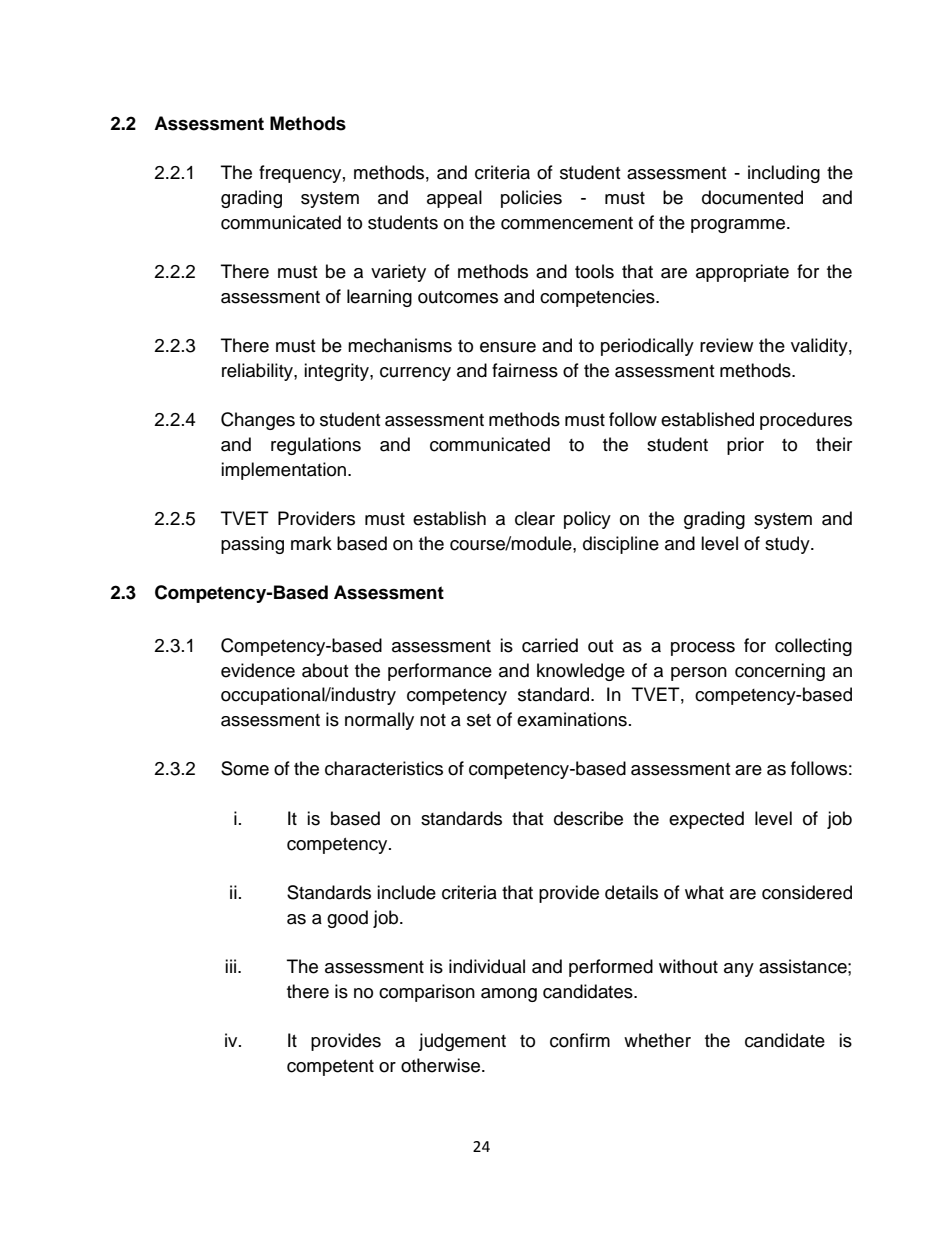  Describe the element at coordinates (330, 1068) in the screenshot. I see `competent` at that location.
